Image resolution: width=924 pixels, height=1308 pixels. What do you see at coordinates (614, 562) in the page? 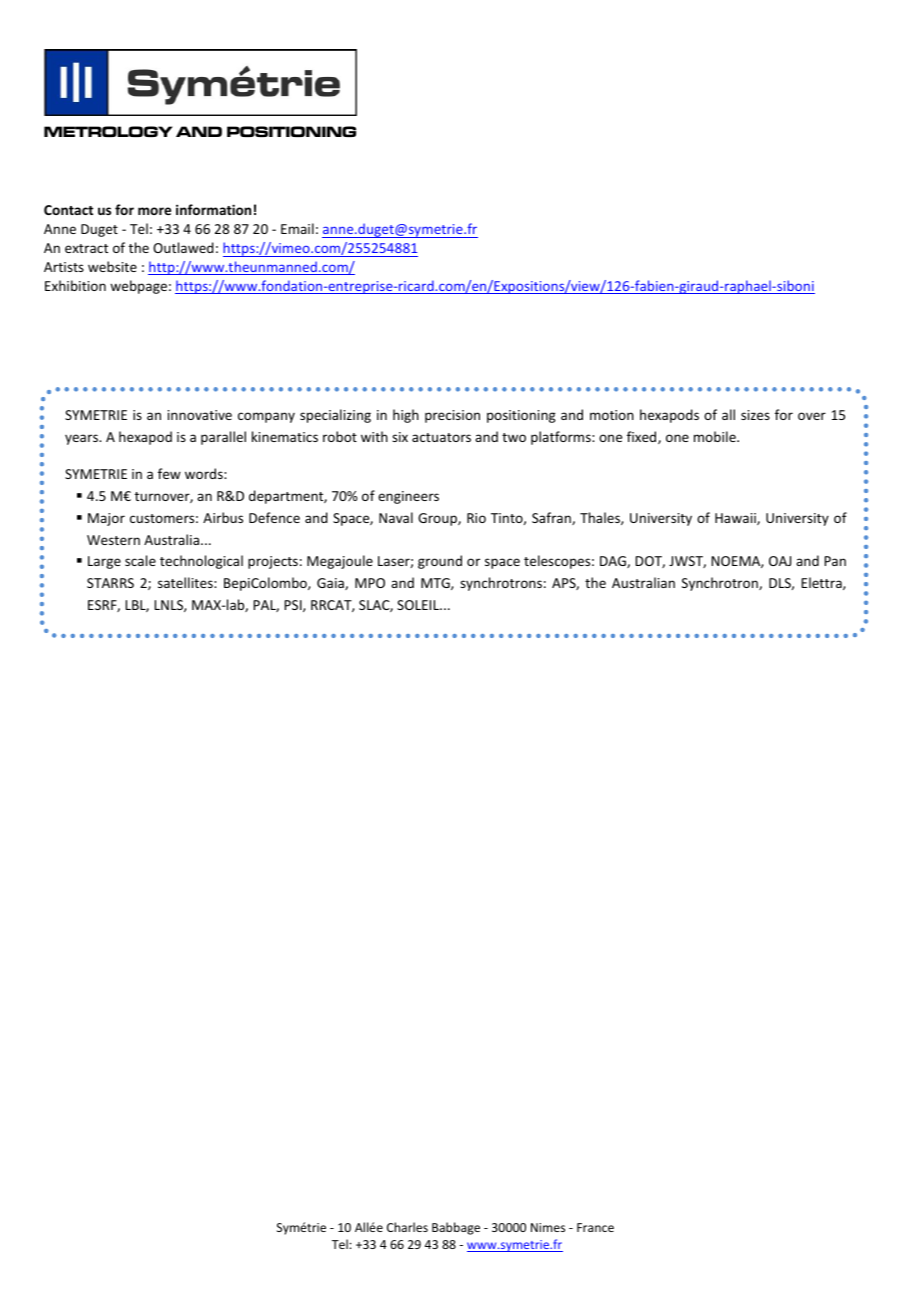
I see `DAG` at bounding box center [614, 562].
